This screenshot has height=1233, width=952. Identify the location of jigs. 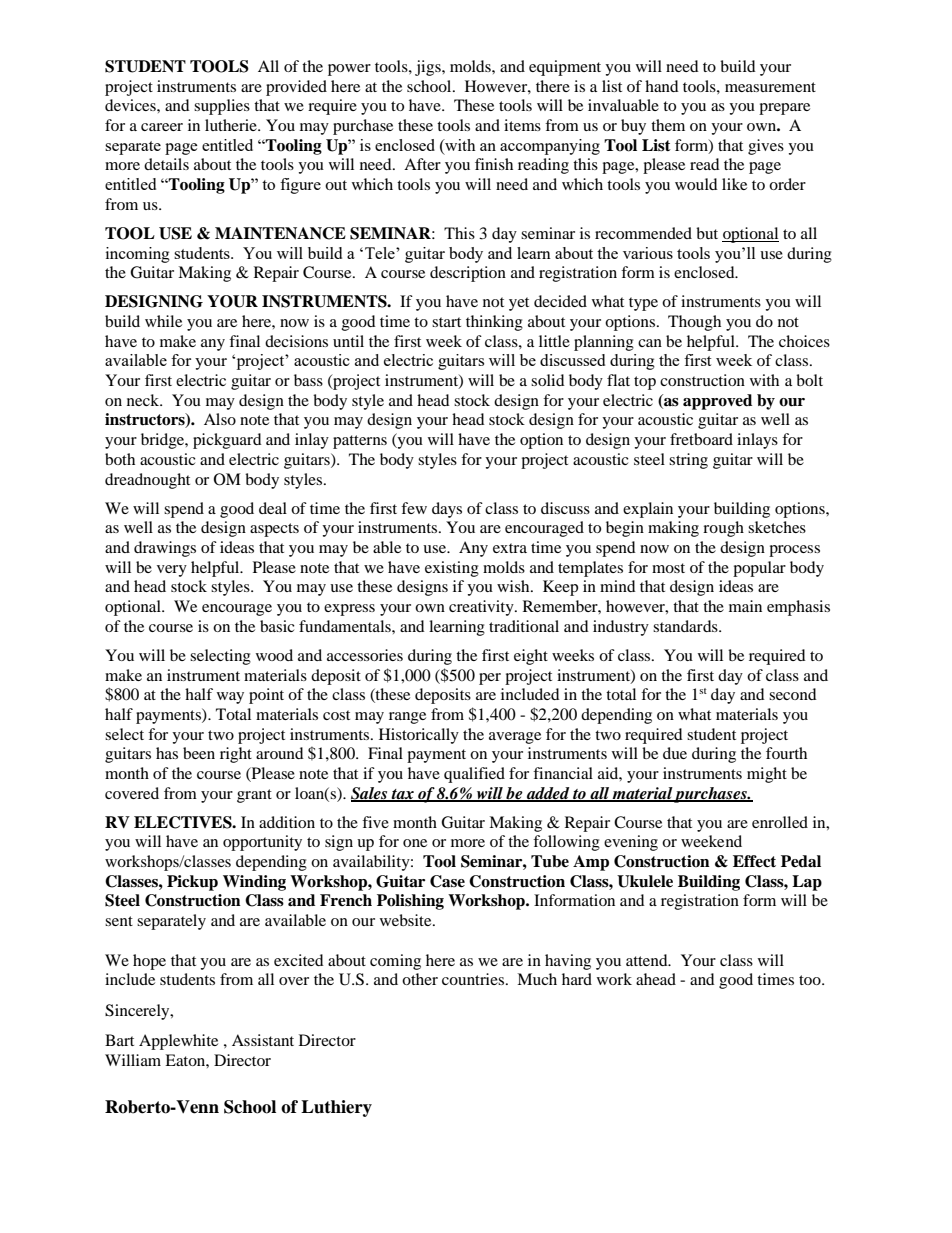
(429, 68).
